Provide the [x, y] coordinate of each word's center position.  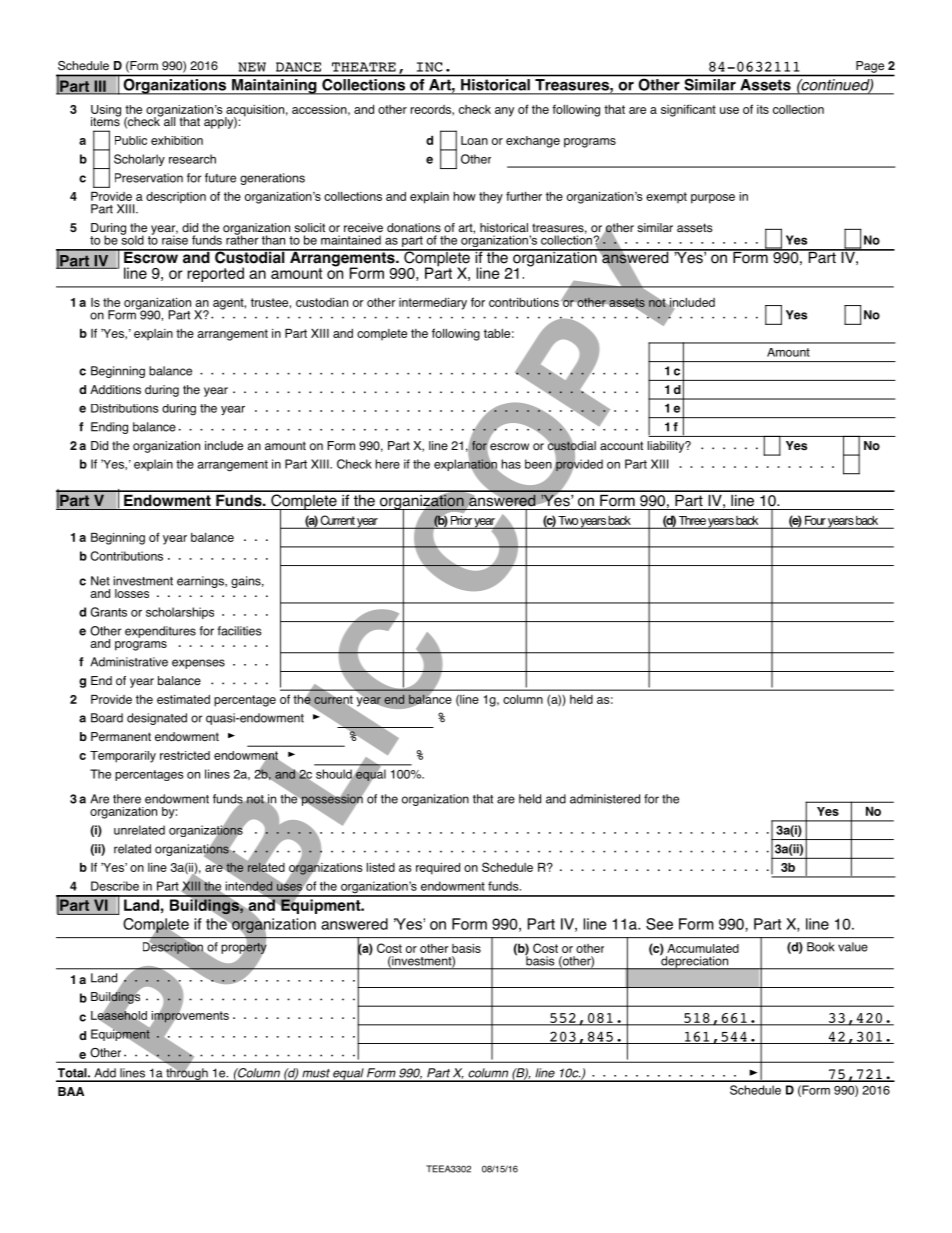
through [187, 1074]
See [659, 924]
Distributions [125, 408]
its [763, 109]
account [621, 446]
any [504, 112]
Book [821, 947]
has [511, 464]
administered [605, 799]
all [168, 120]
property [244, 948]
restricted [185, 755]
